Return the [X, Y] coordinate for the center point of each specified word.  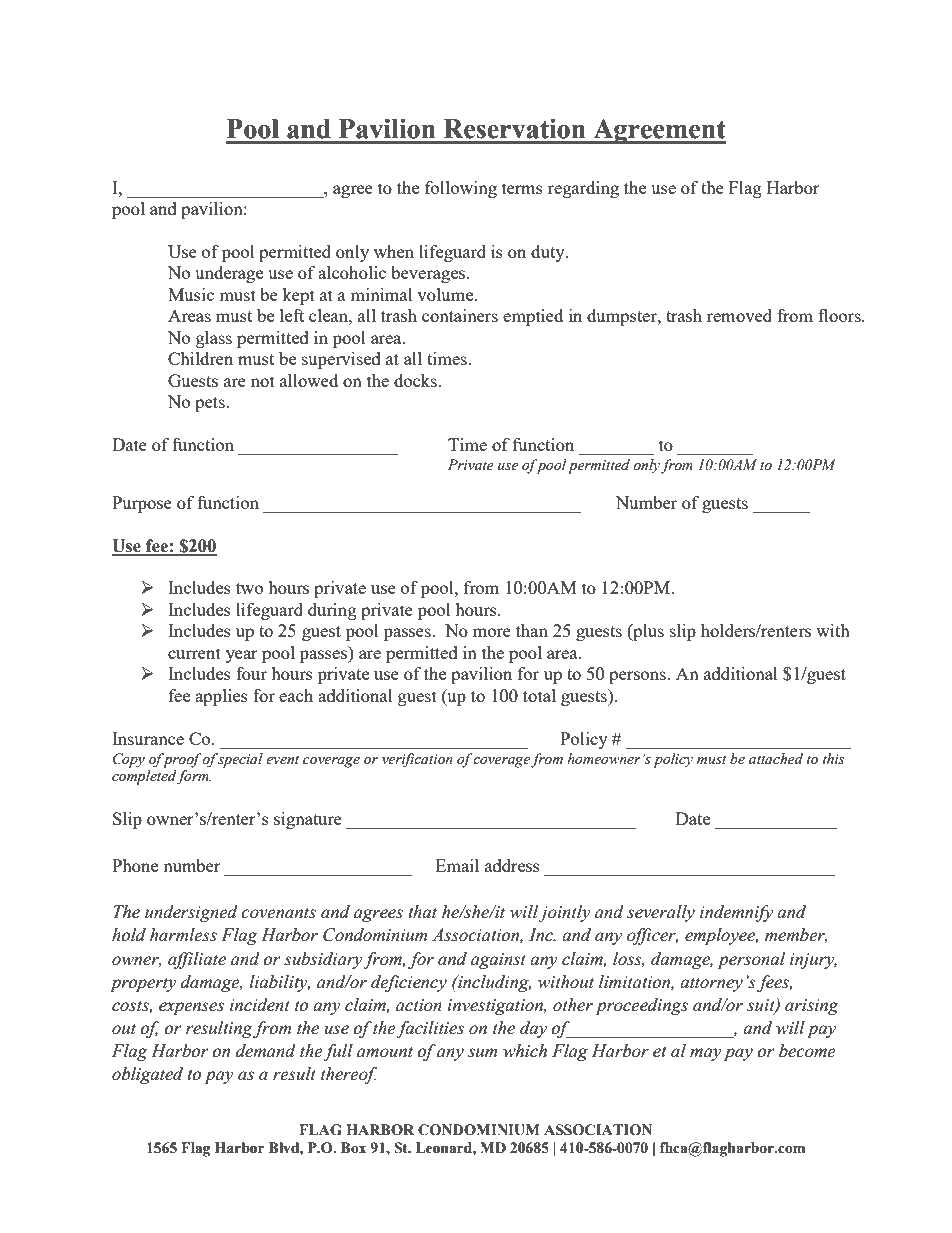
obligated [147, 1075]
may [706, 1054]
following [461, 189]
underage [229, 274]
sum [482, 1053]
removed [739, 315]
